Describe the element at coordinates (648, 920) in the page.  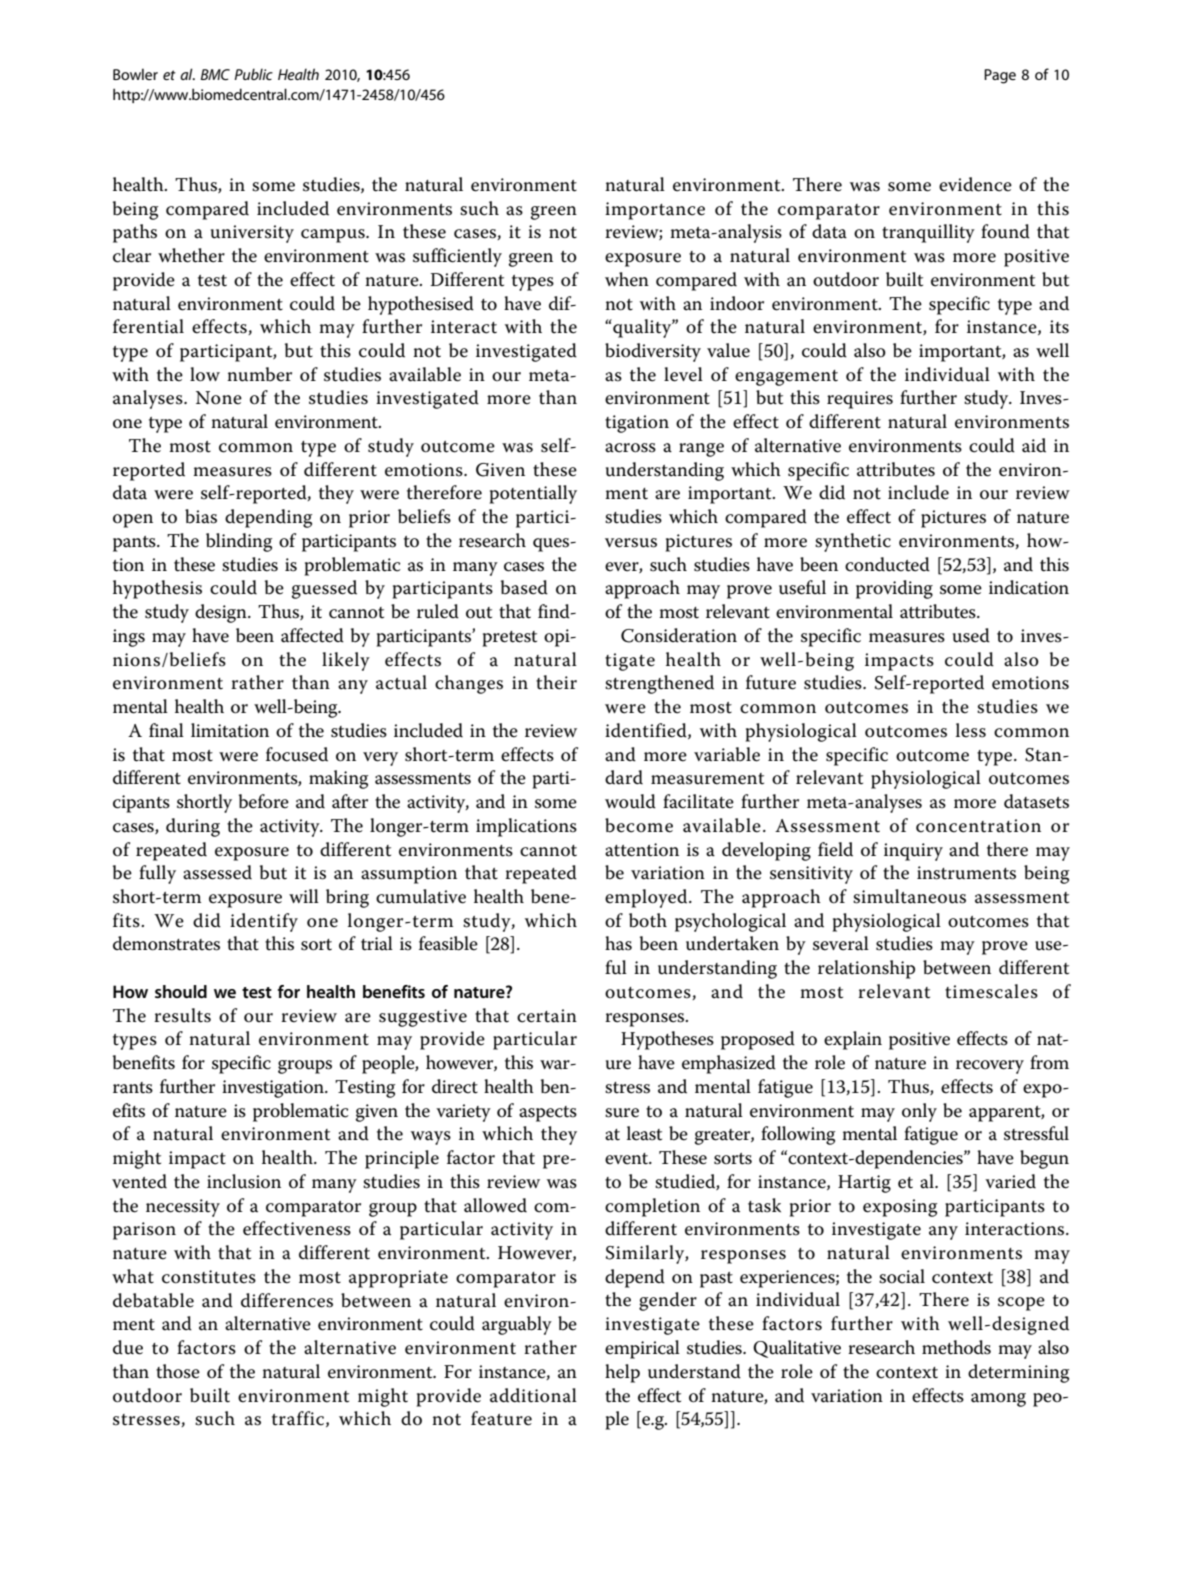
I see `both` at that location.
